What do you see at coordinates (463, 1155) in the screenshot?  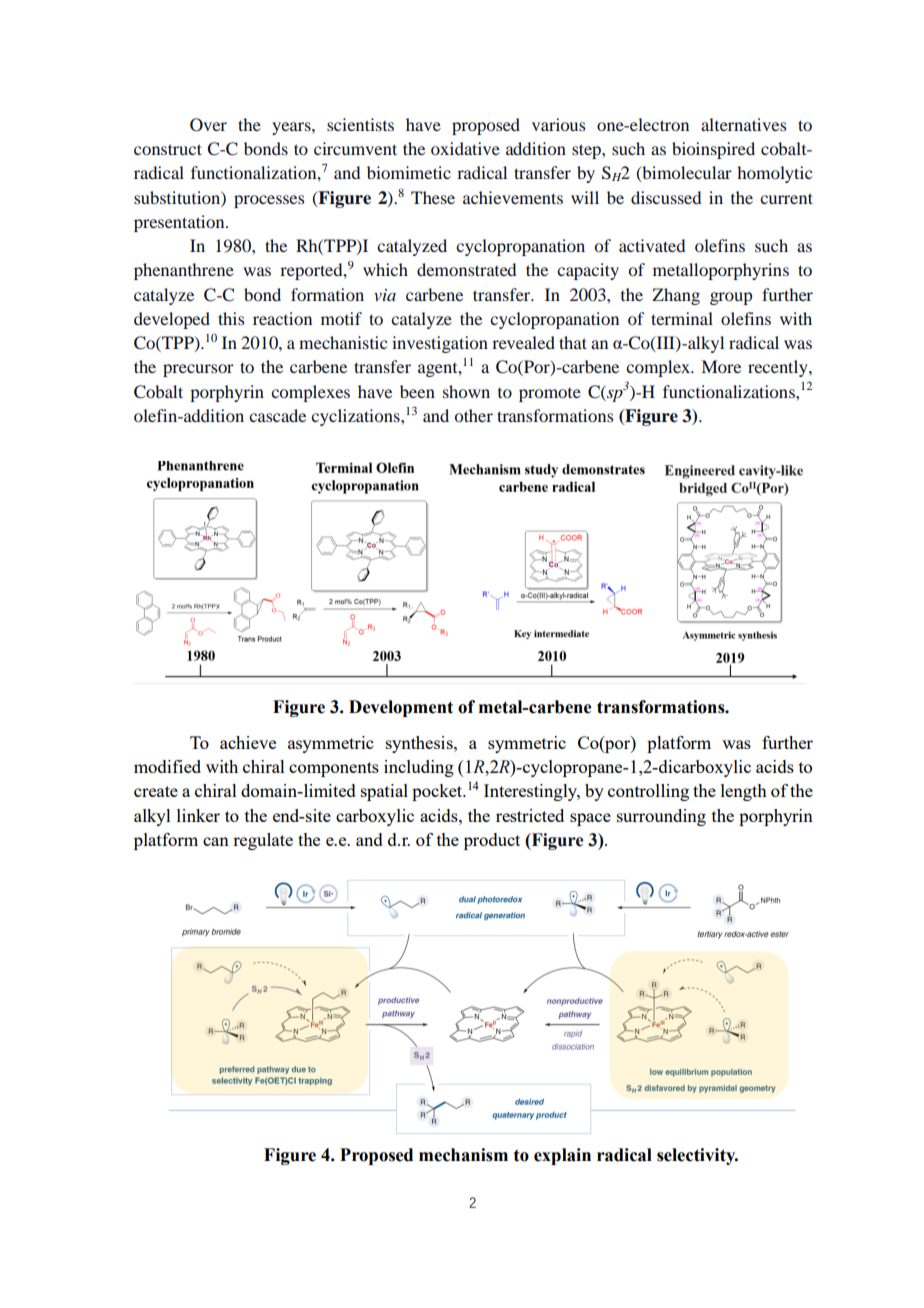 I see `mechanism` at bounding box center [463, 1155].
